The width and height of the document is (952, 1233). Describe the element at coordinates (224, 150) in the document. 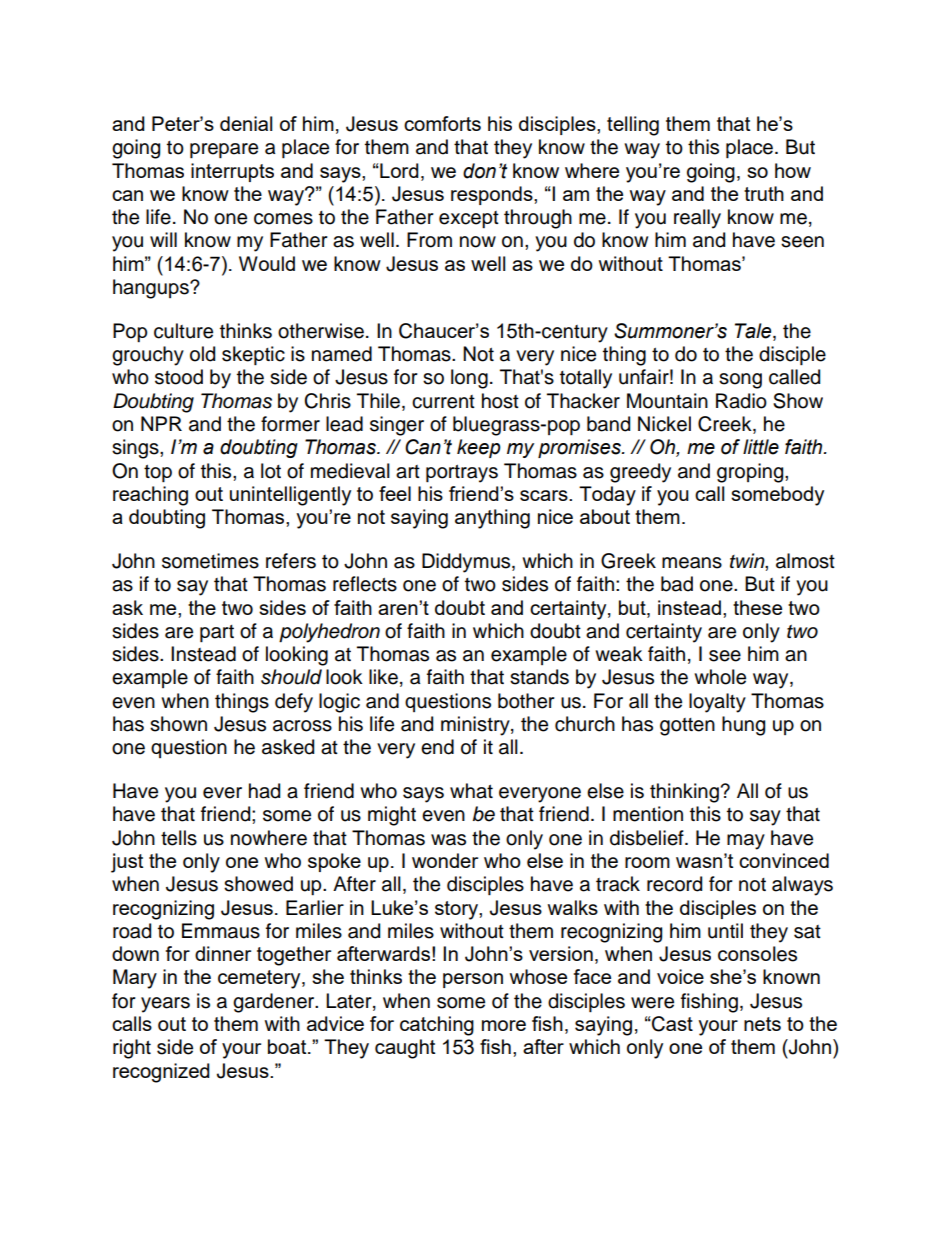

I see `prepare` at that location.
